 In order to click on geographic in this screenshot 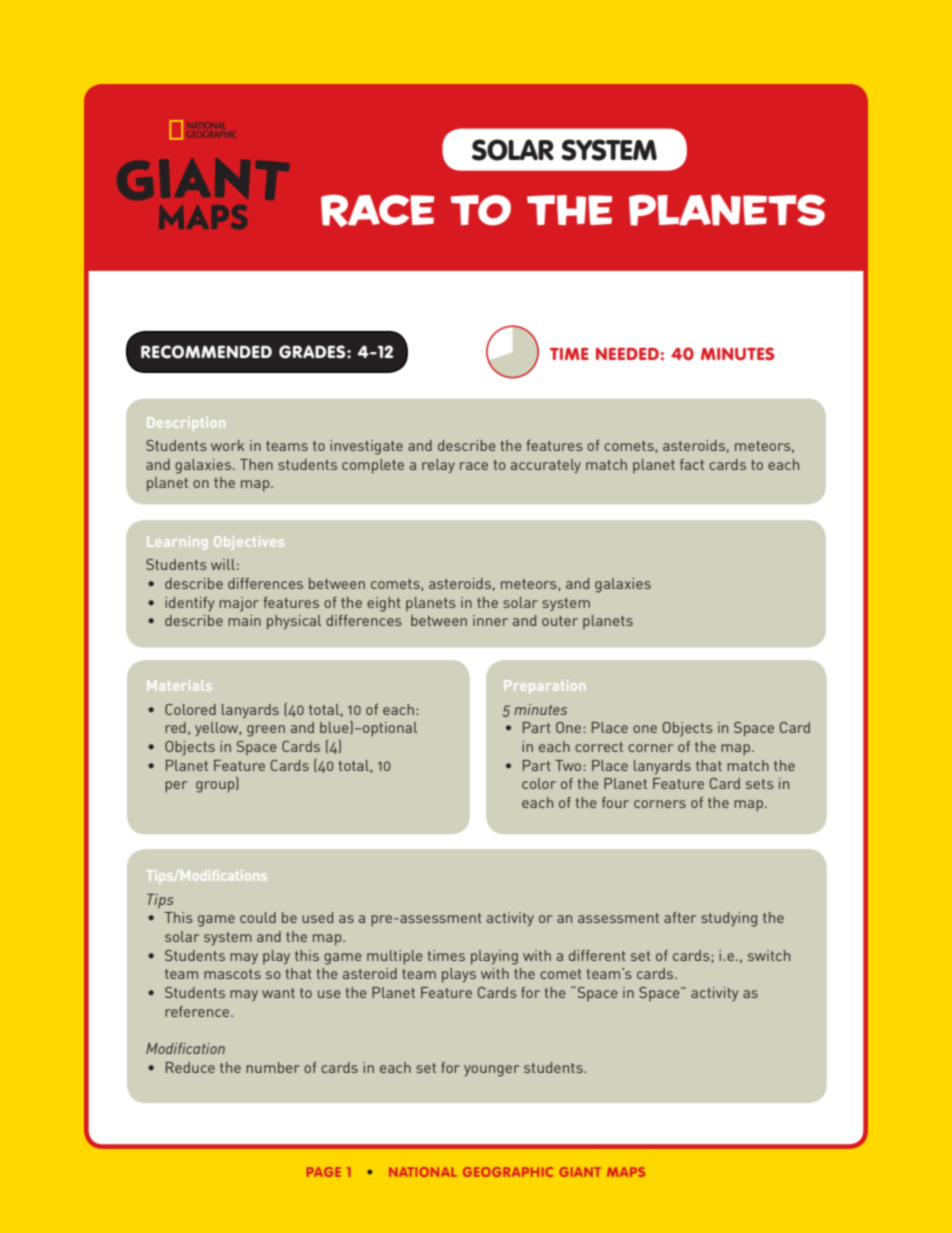, I will do `click(508, 1172)`.
